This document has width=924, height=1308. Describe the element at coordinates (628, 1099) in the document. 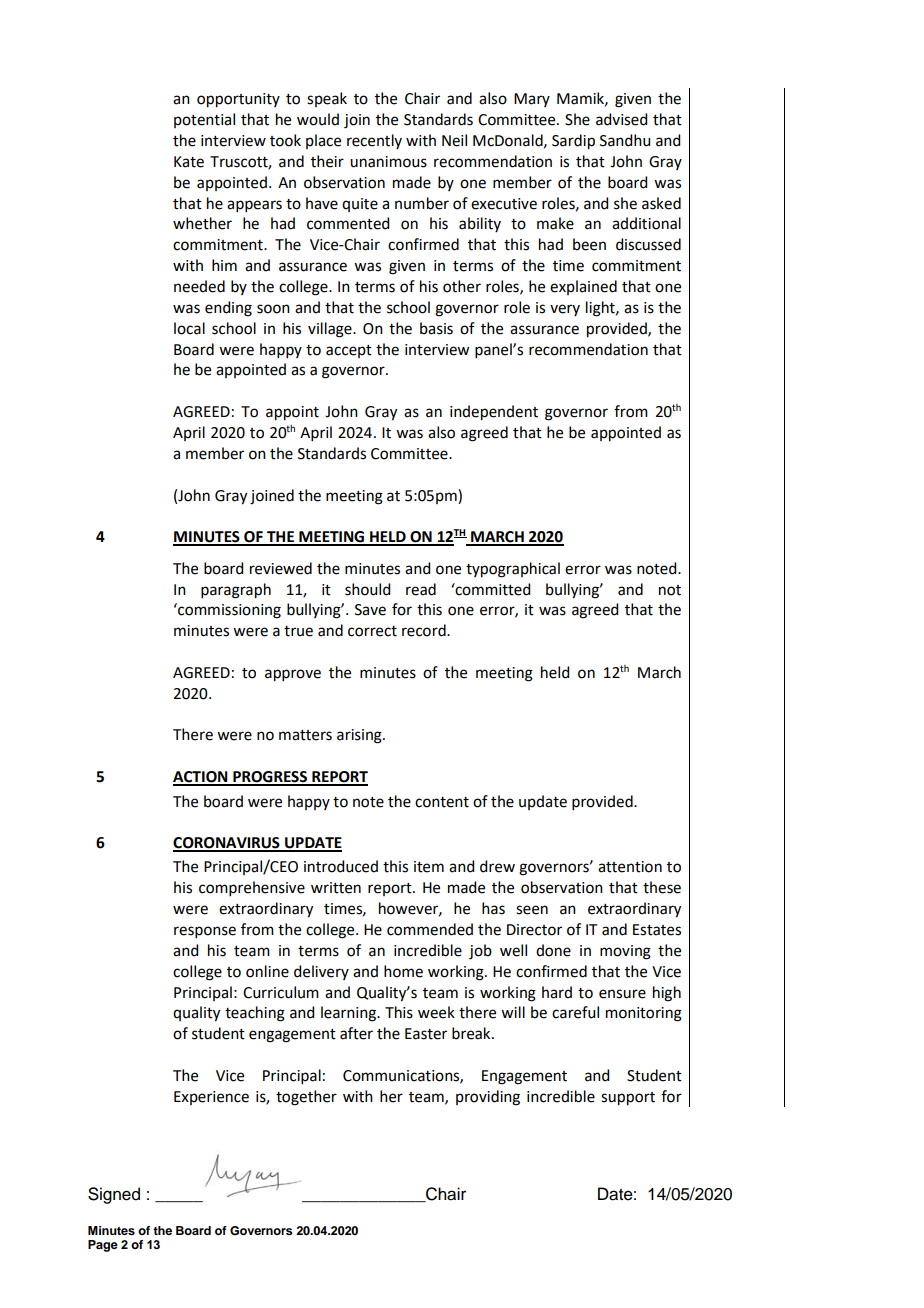

I see `support` at that location.
